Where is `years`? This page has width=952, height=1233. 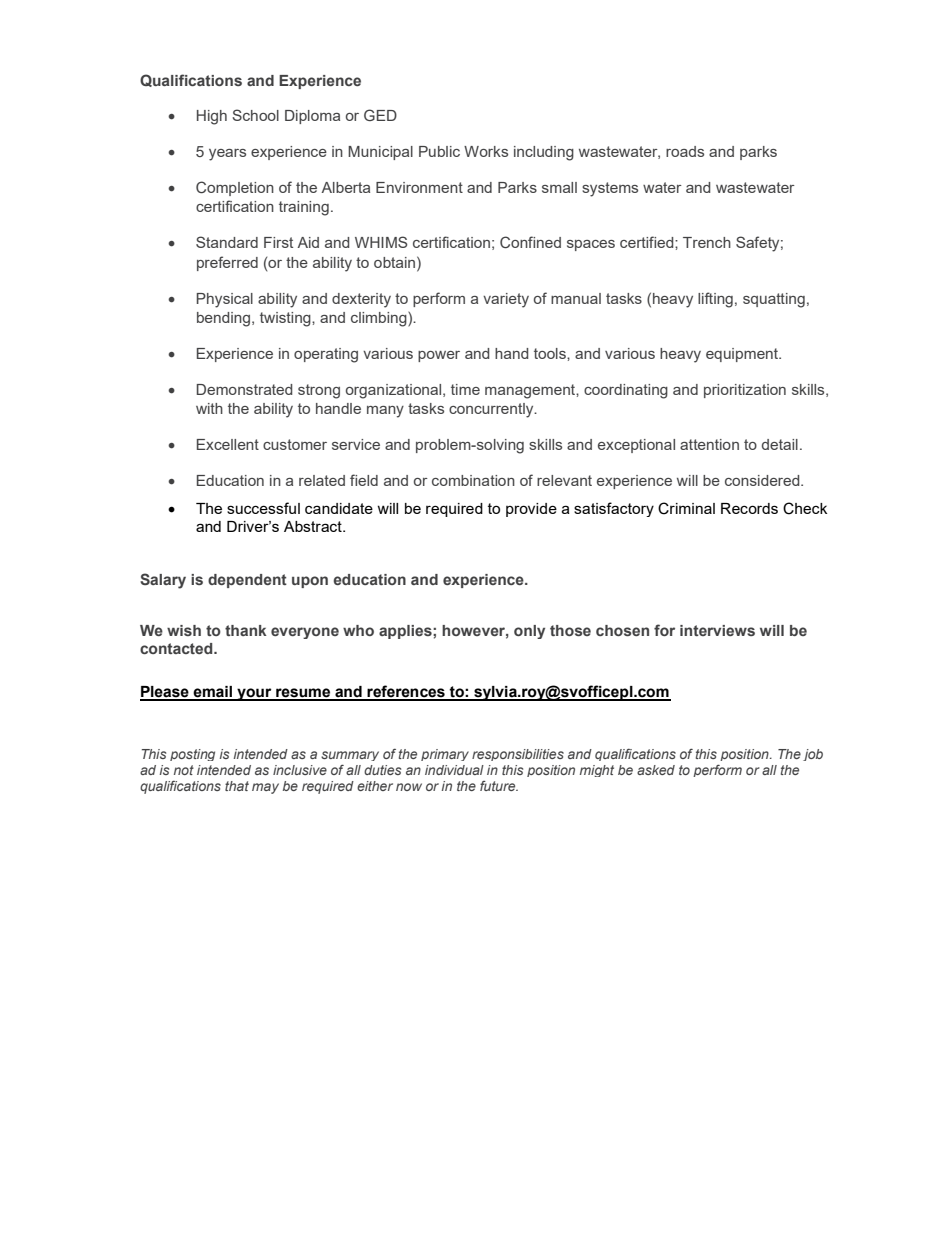
years is located at coordinates (227, 155).
